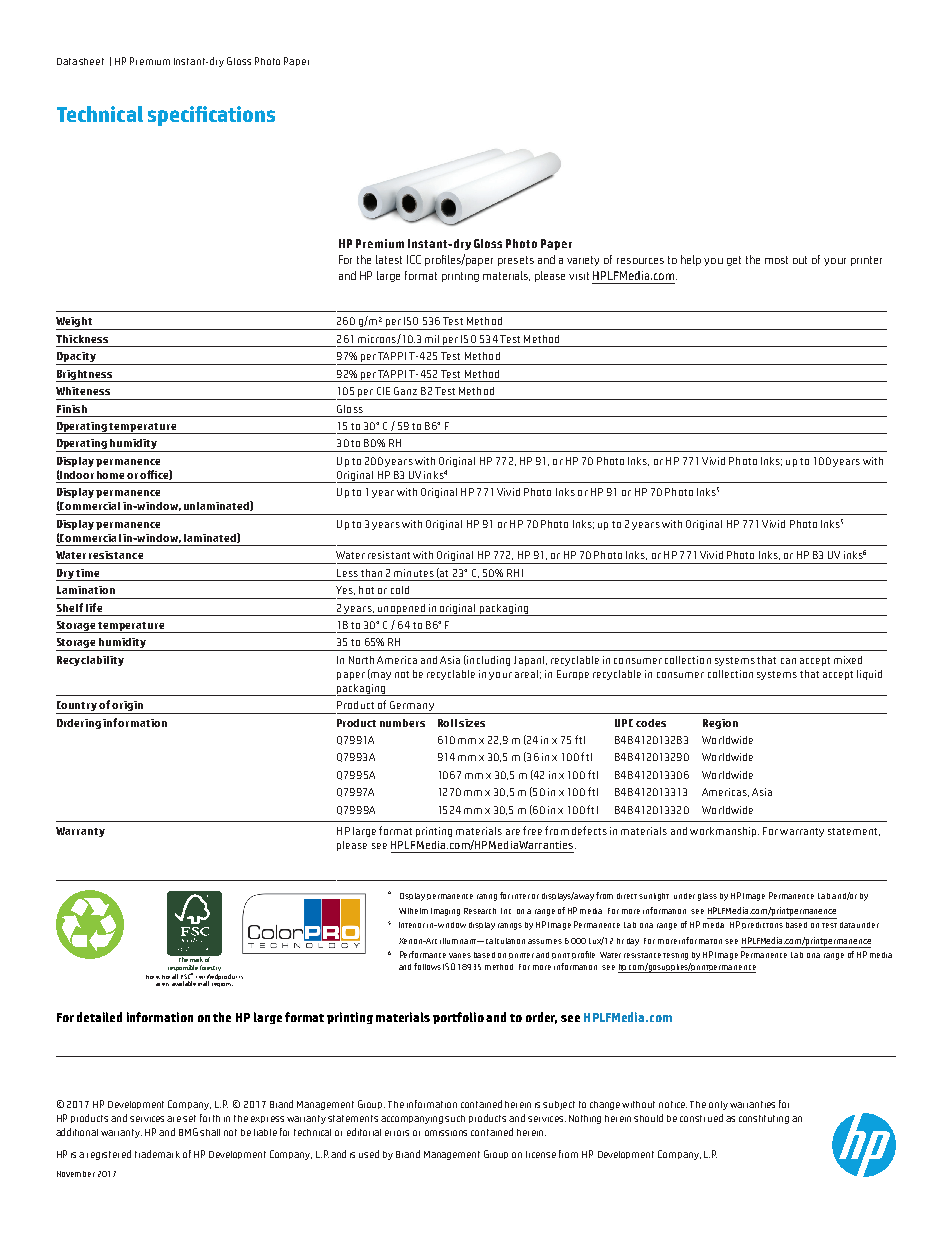 Image resolution: width=952 pixels, height=1233 pixels. Describe the element at coordinates (211, 116) in the document. I see `specifications` at that location.
